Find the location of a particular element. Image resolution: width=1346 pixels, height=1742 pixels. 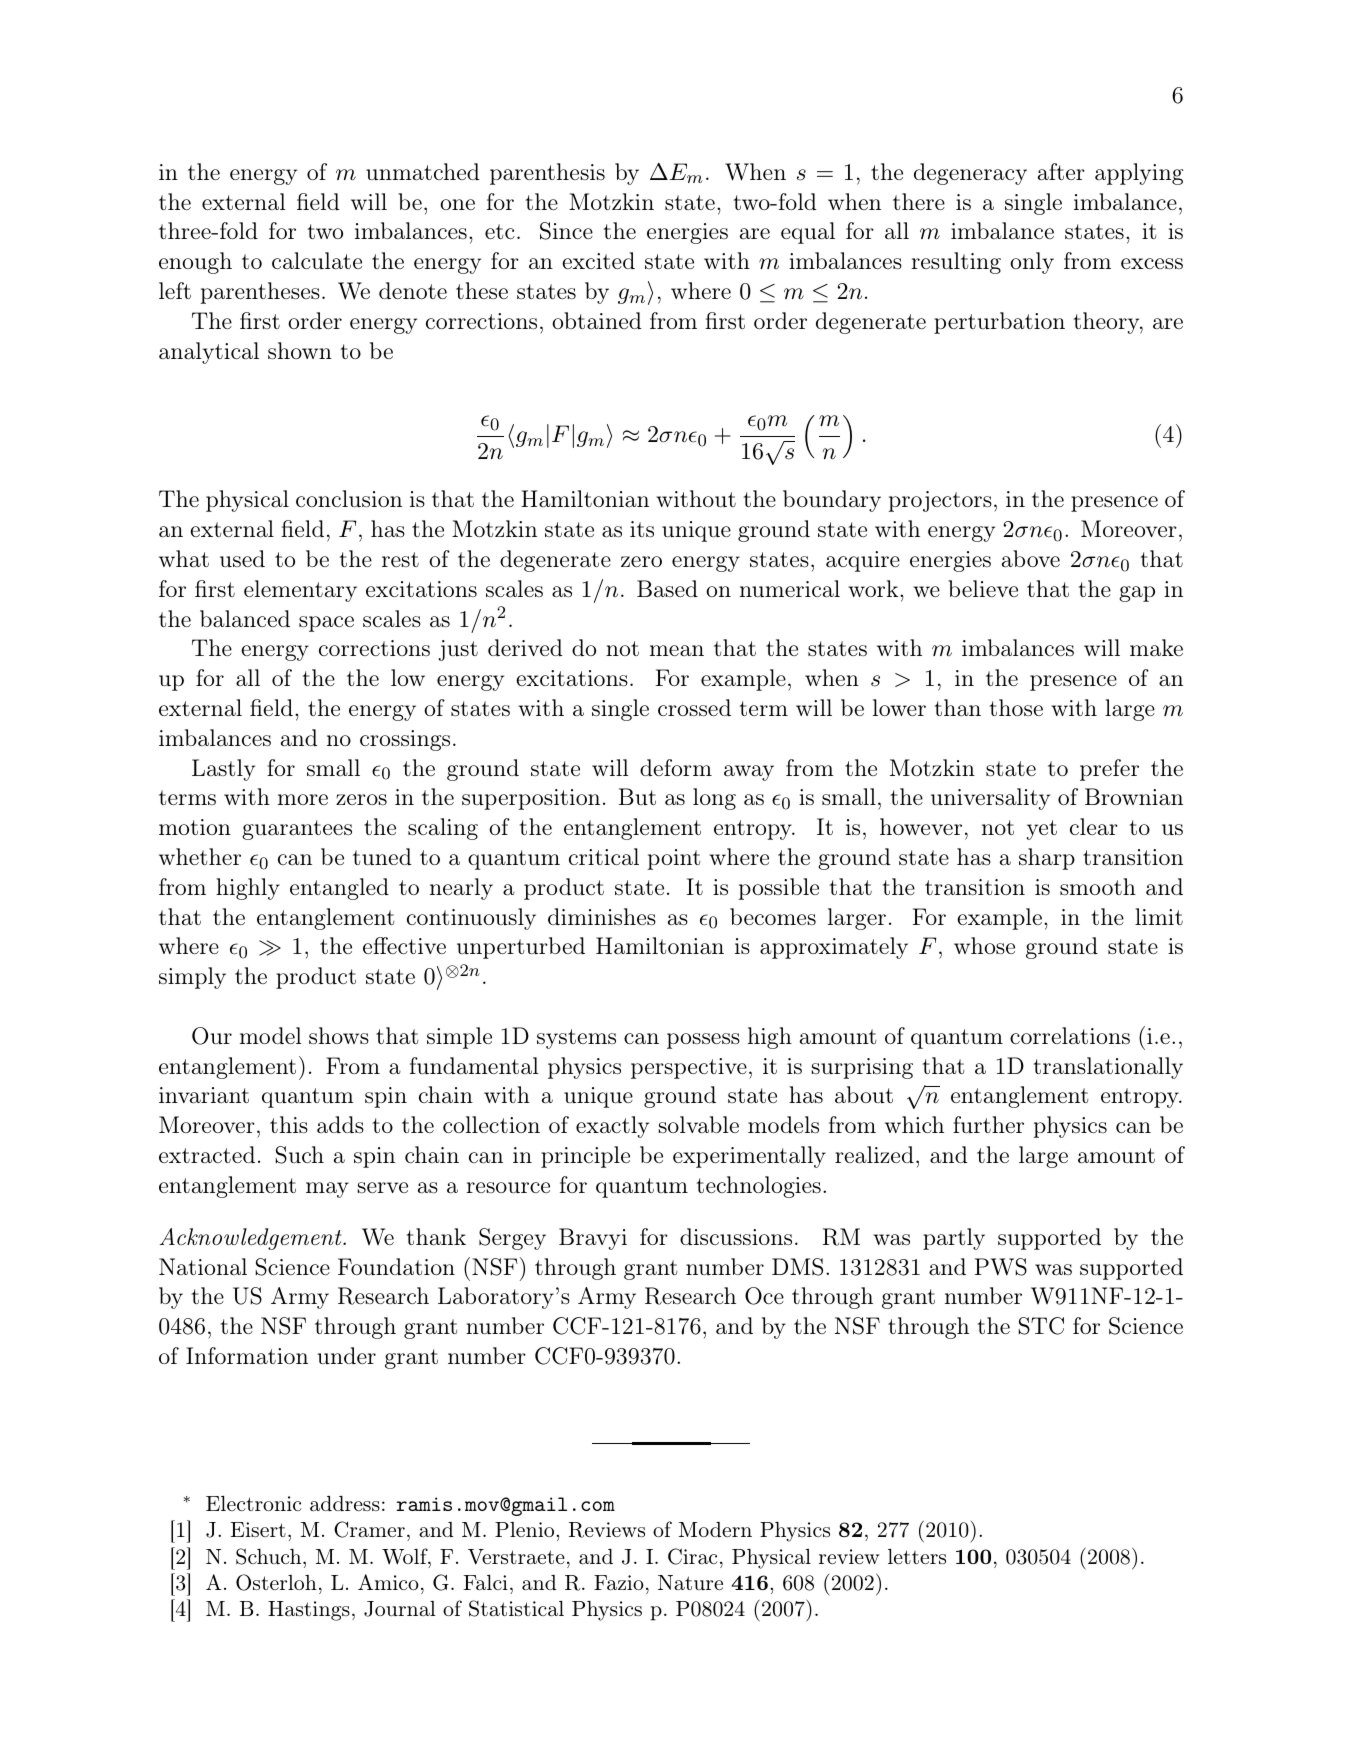

PWS is located at coordinates (1001, 1267).
